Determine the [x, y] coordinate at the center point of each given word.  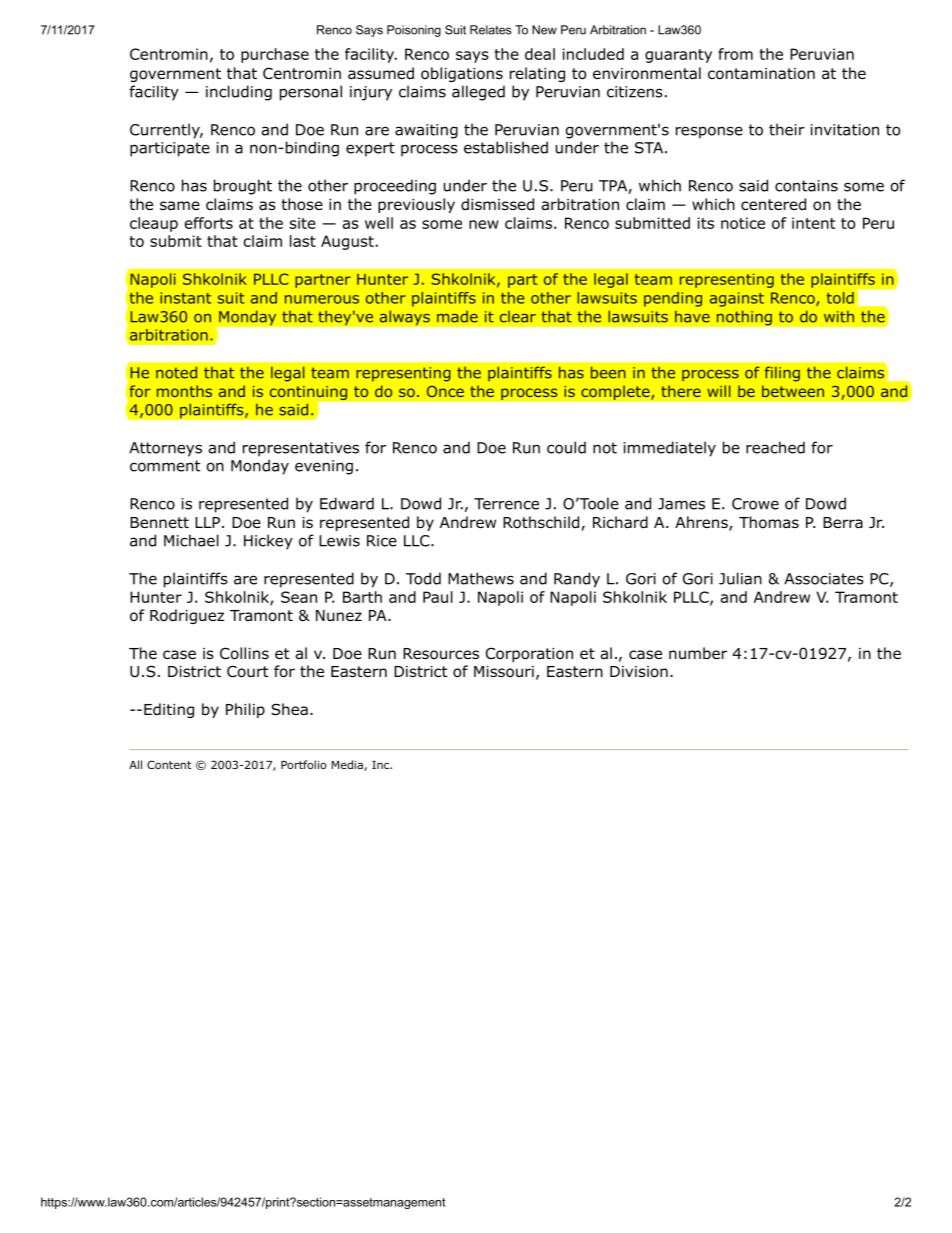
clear [518, 317]
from [735, 54]
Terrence [506, 504]
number [698, 653]
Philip [245, 710]
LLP [207, 522]
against [737, 299]
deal [540, 54]
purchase [275, 55]
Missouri [504, 672]
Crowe [755, 504]
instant [185, 298]
